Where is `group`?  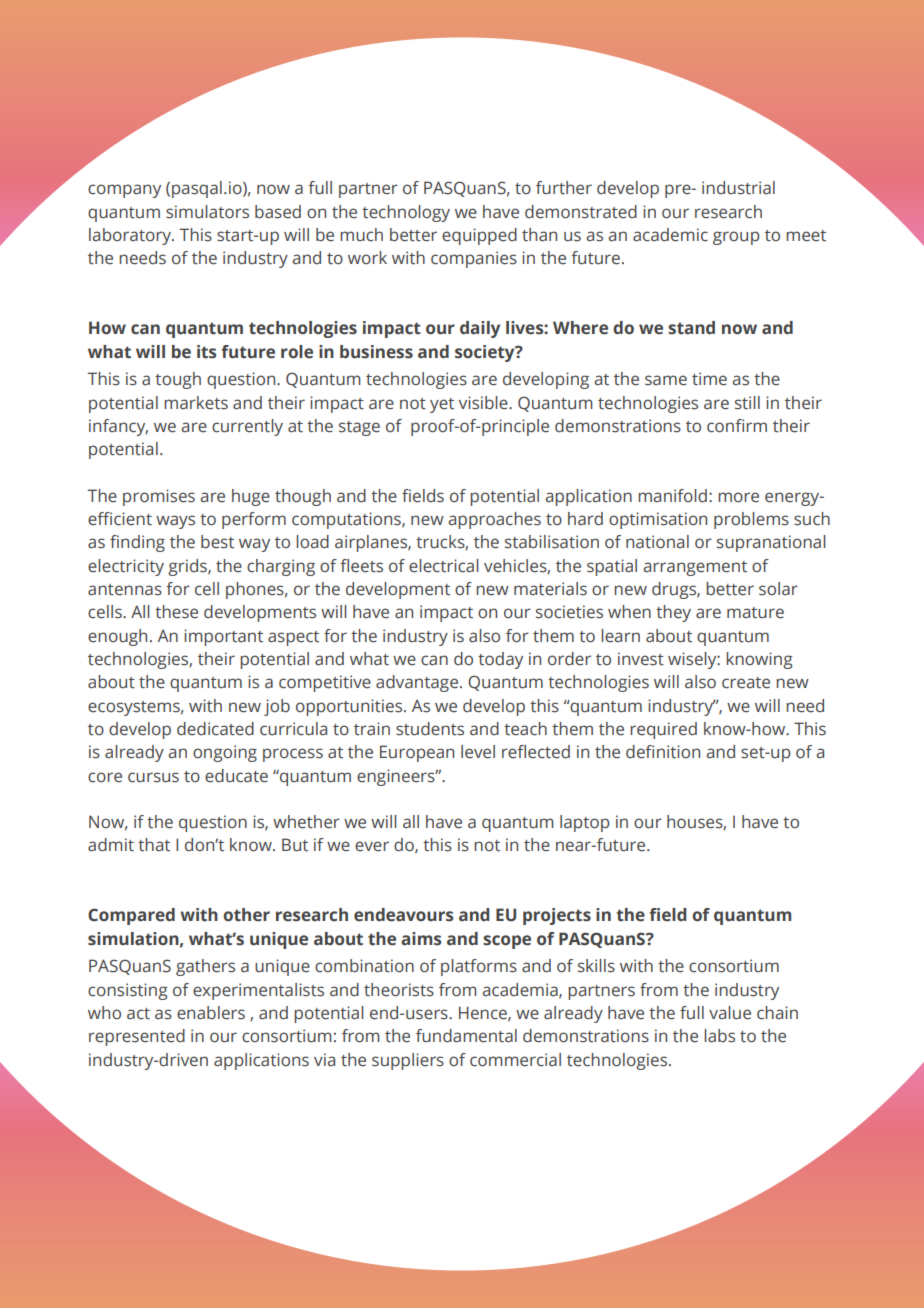 group is located at coordinates (736, 238).
